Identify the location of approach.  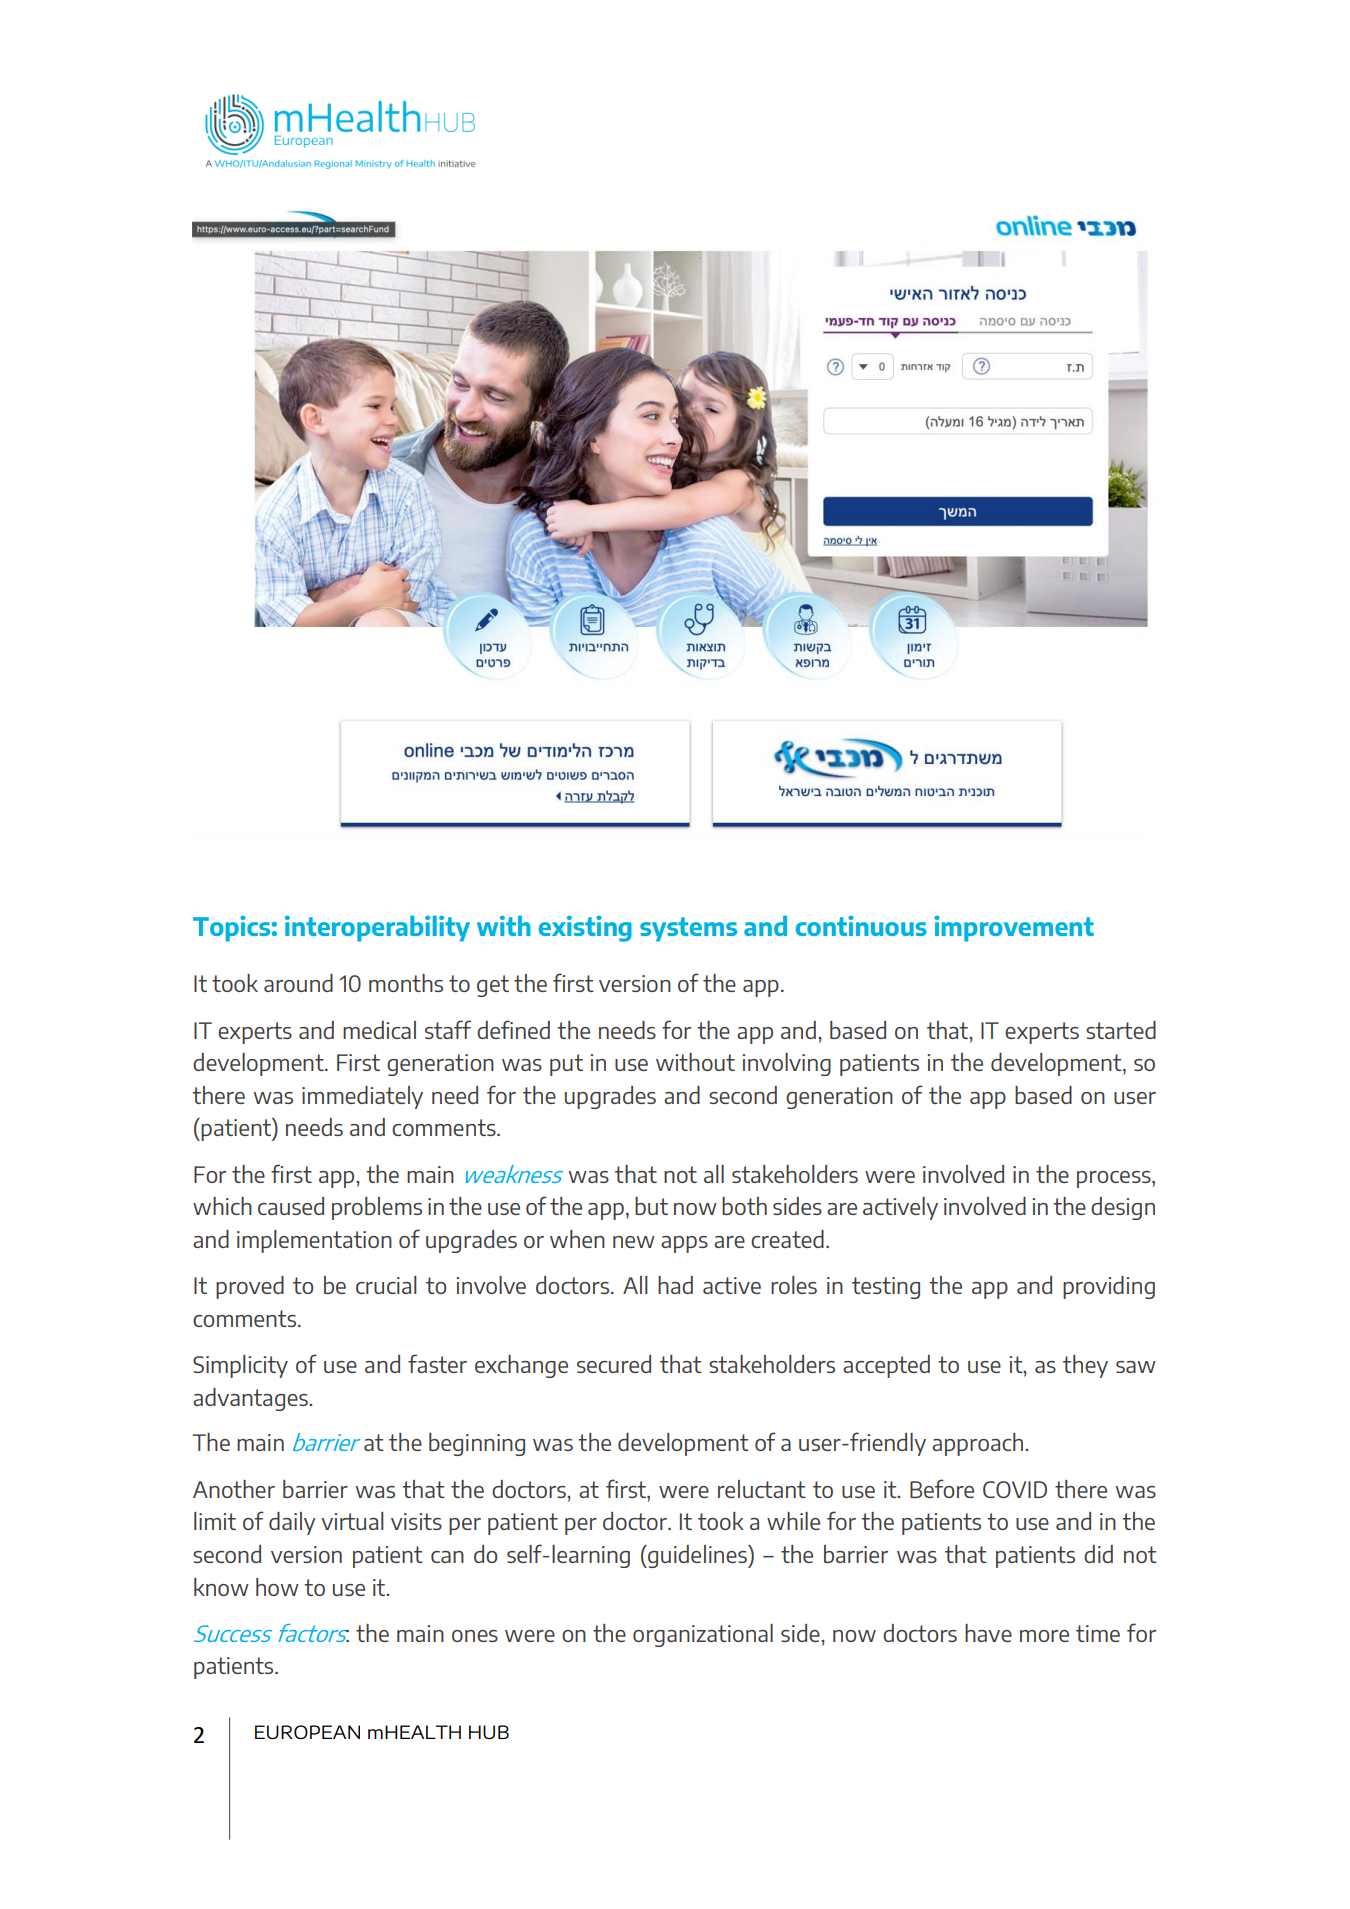
(979, 1444).
